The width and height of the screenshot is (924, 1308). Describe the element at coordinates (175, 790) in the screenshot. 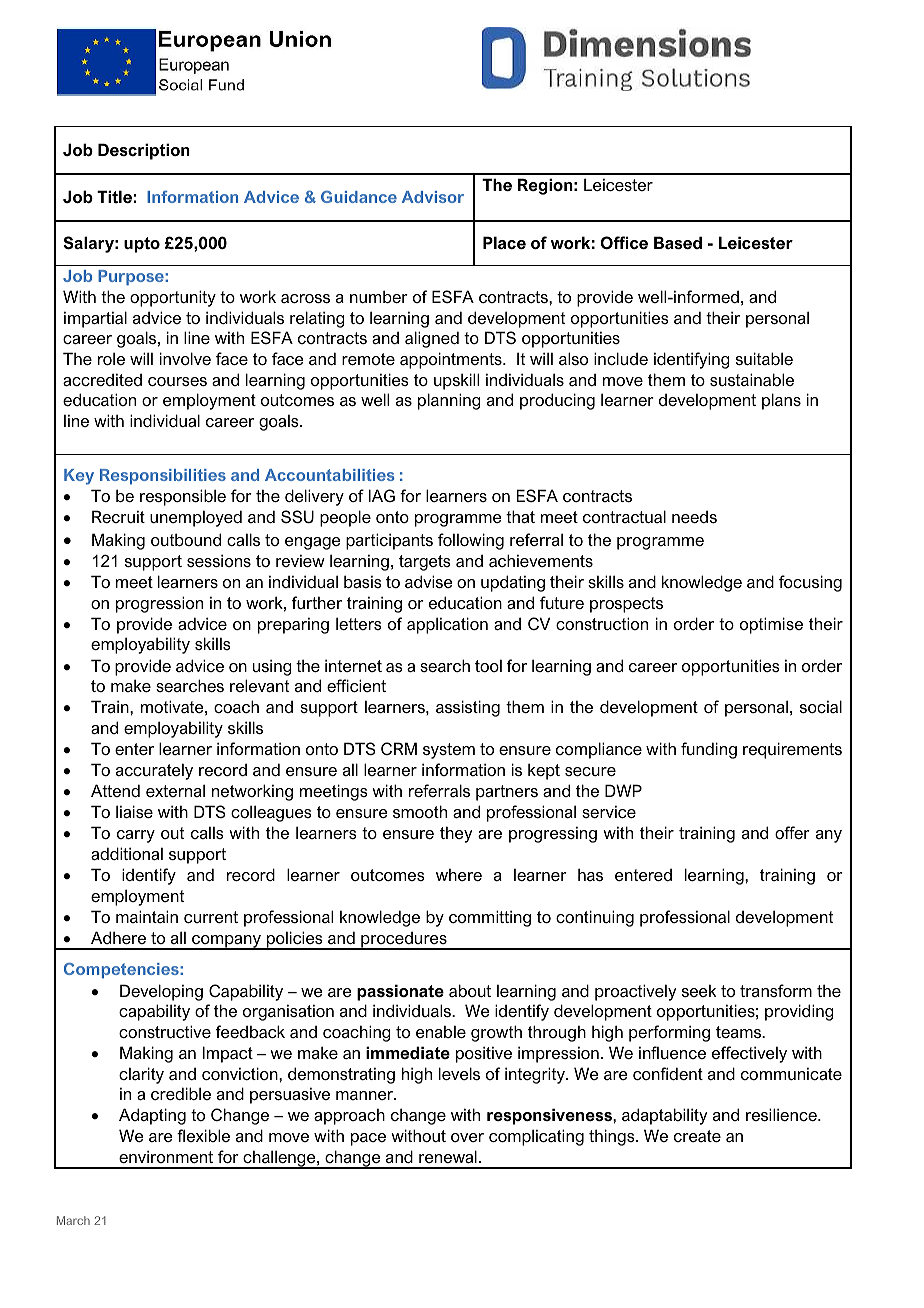

I see `external` at that location.
